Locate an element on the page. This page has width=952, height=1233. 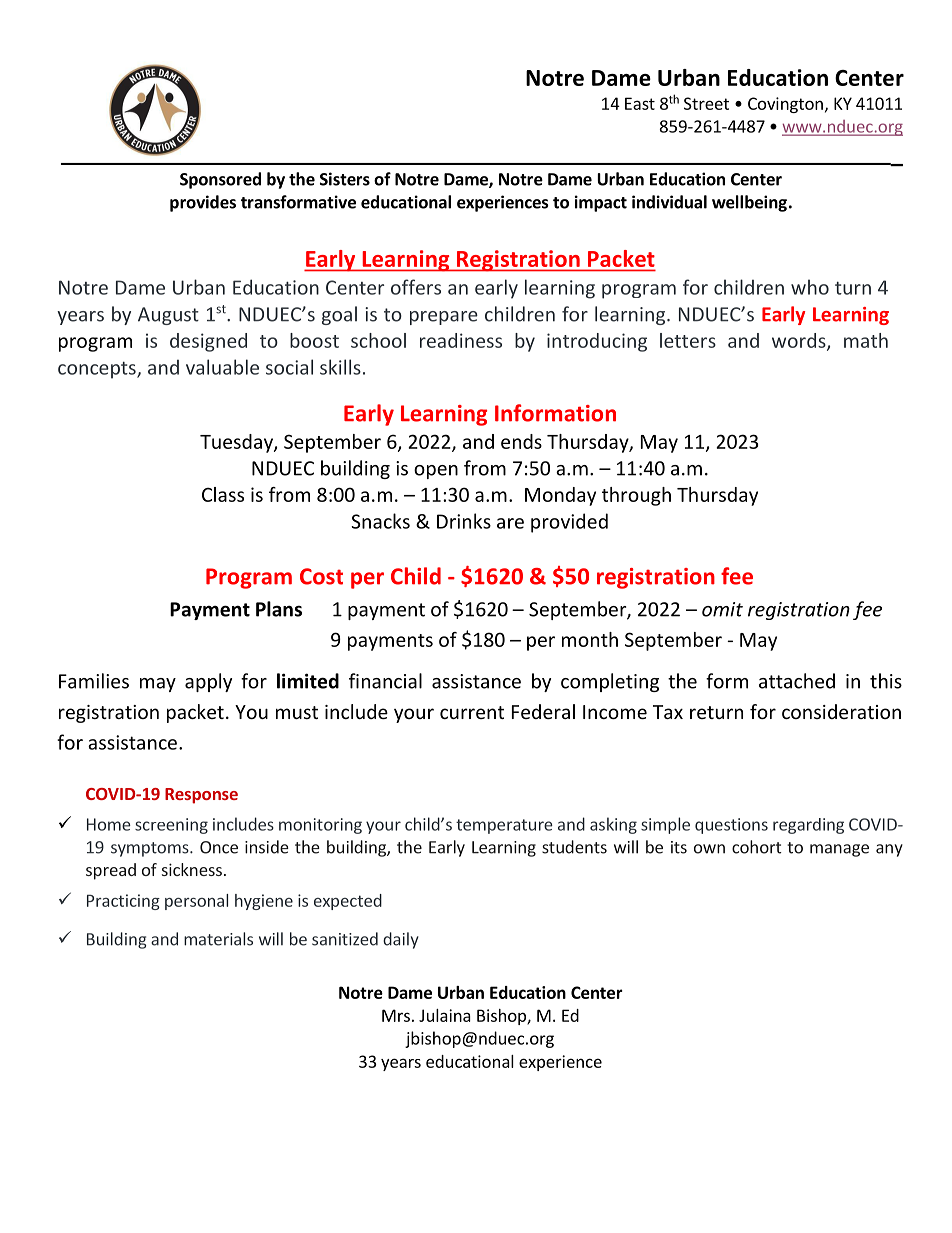
Sponsored is located at coordinates (220, 180).
